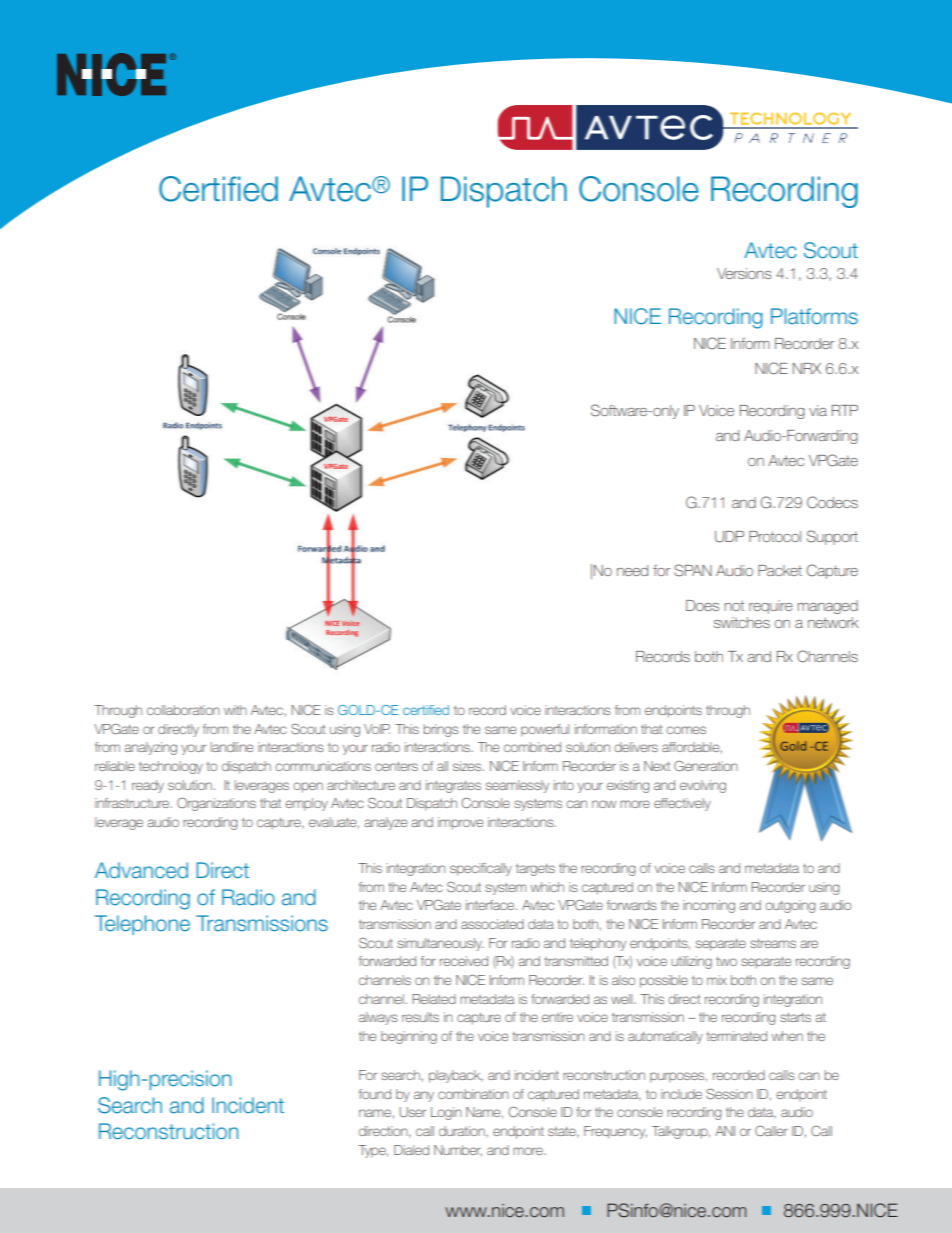  Describe the element at coordinates (632, 570) in the screenshot. I see `need` at that location.
